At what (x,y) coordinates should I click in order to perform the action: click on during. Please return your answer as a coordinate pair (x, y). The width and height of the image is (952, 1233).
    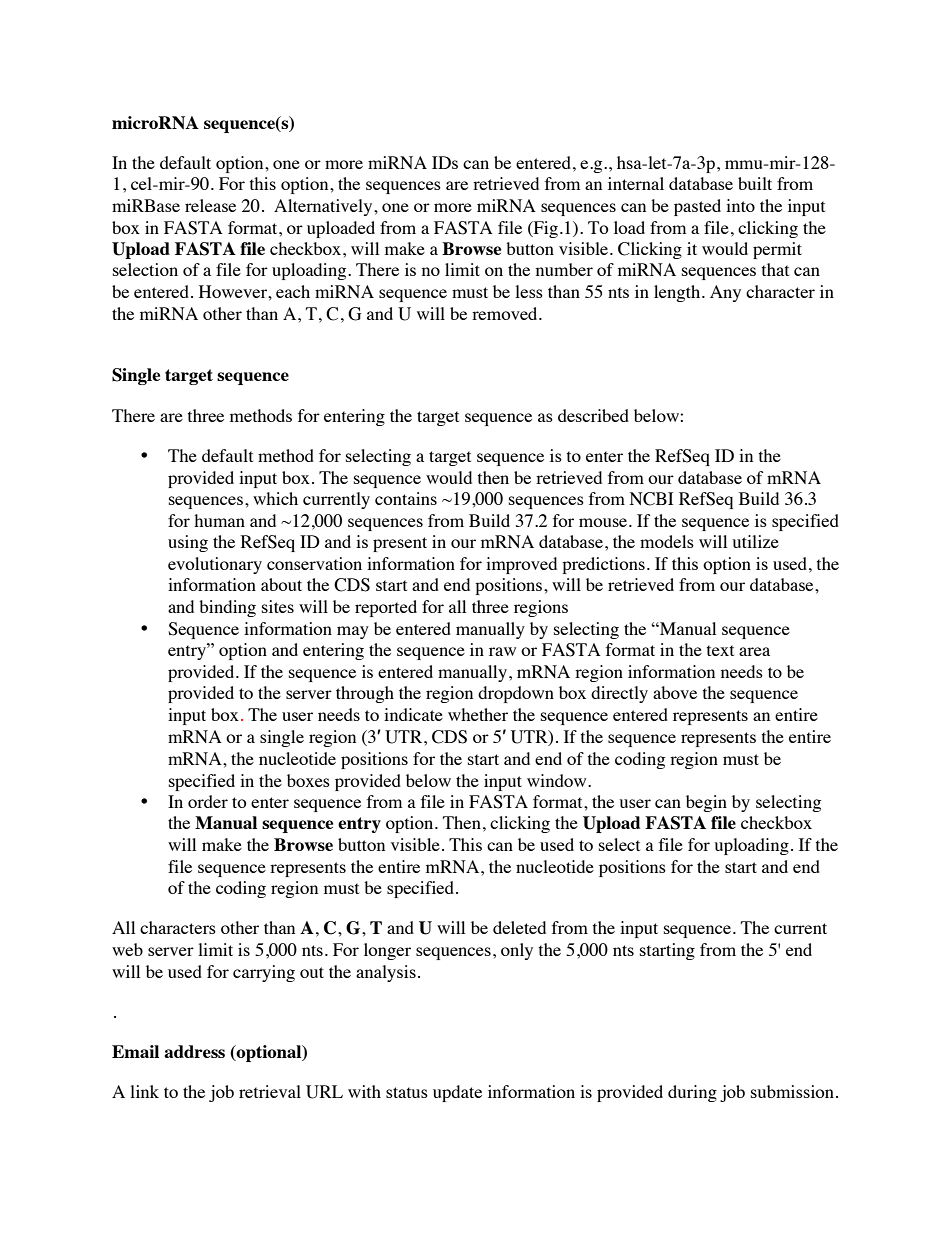
    Looking at the image, I should click on (692, 1093).
